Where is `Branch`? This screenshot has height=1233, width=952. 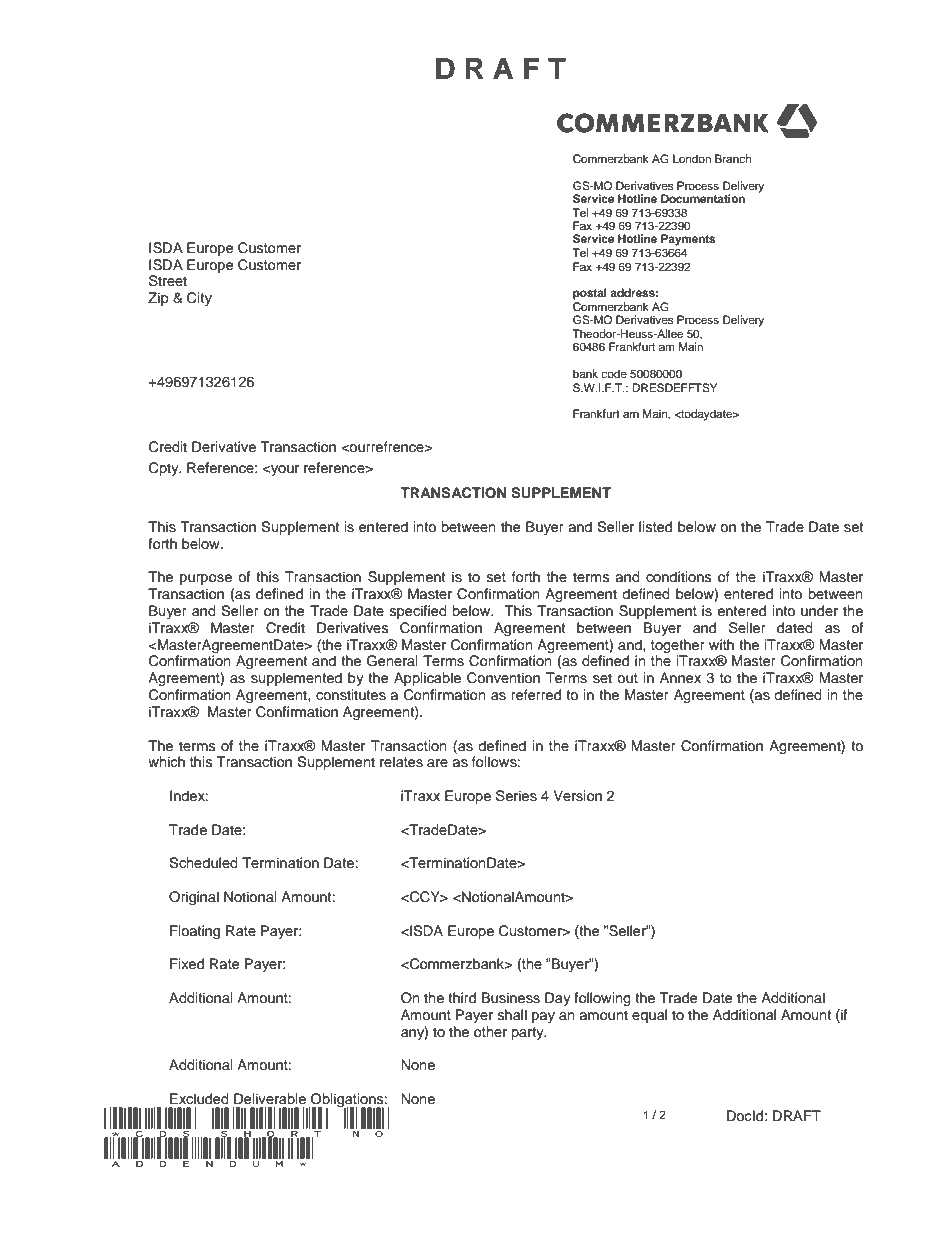
Branch is located at coordinates (733, 158).
